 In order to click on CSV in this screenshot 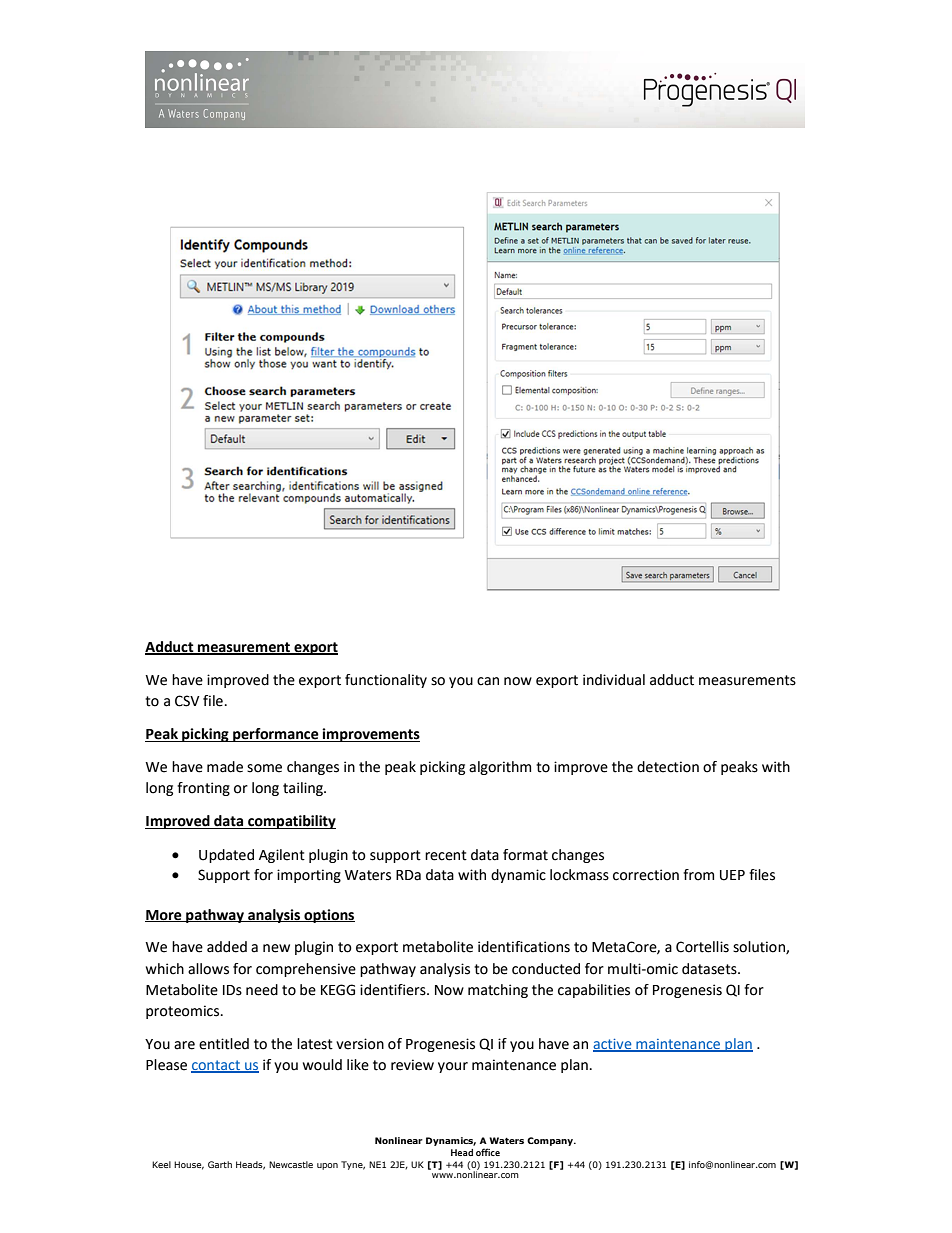, I will do `click(187, 701)`.
